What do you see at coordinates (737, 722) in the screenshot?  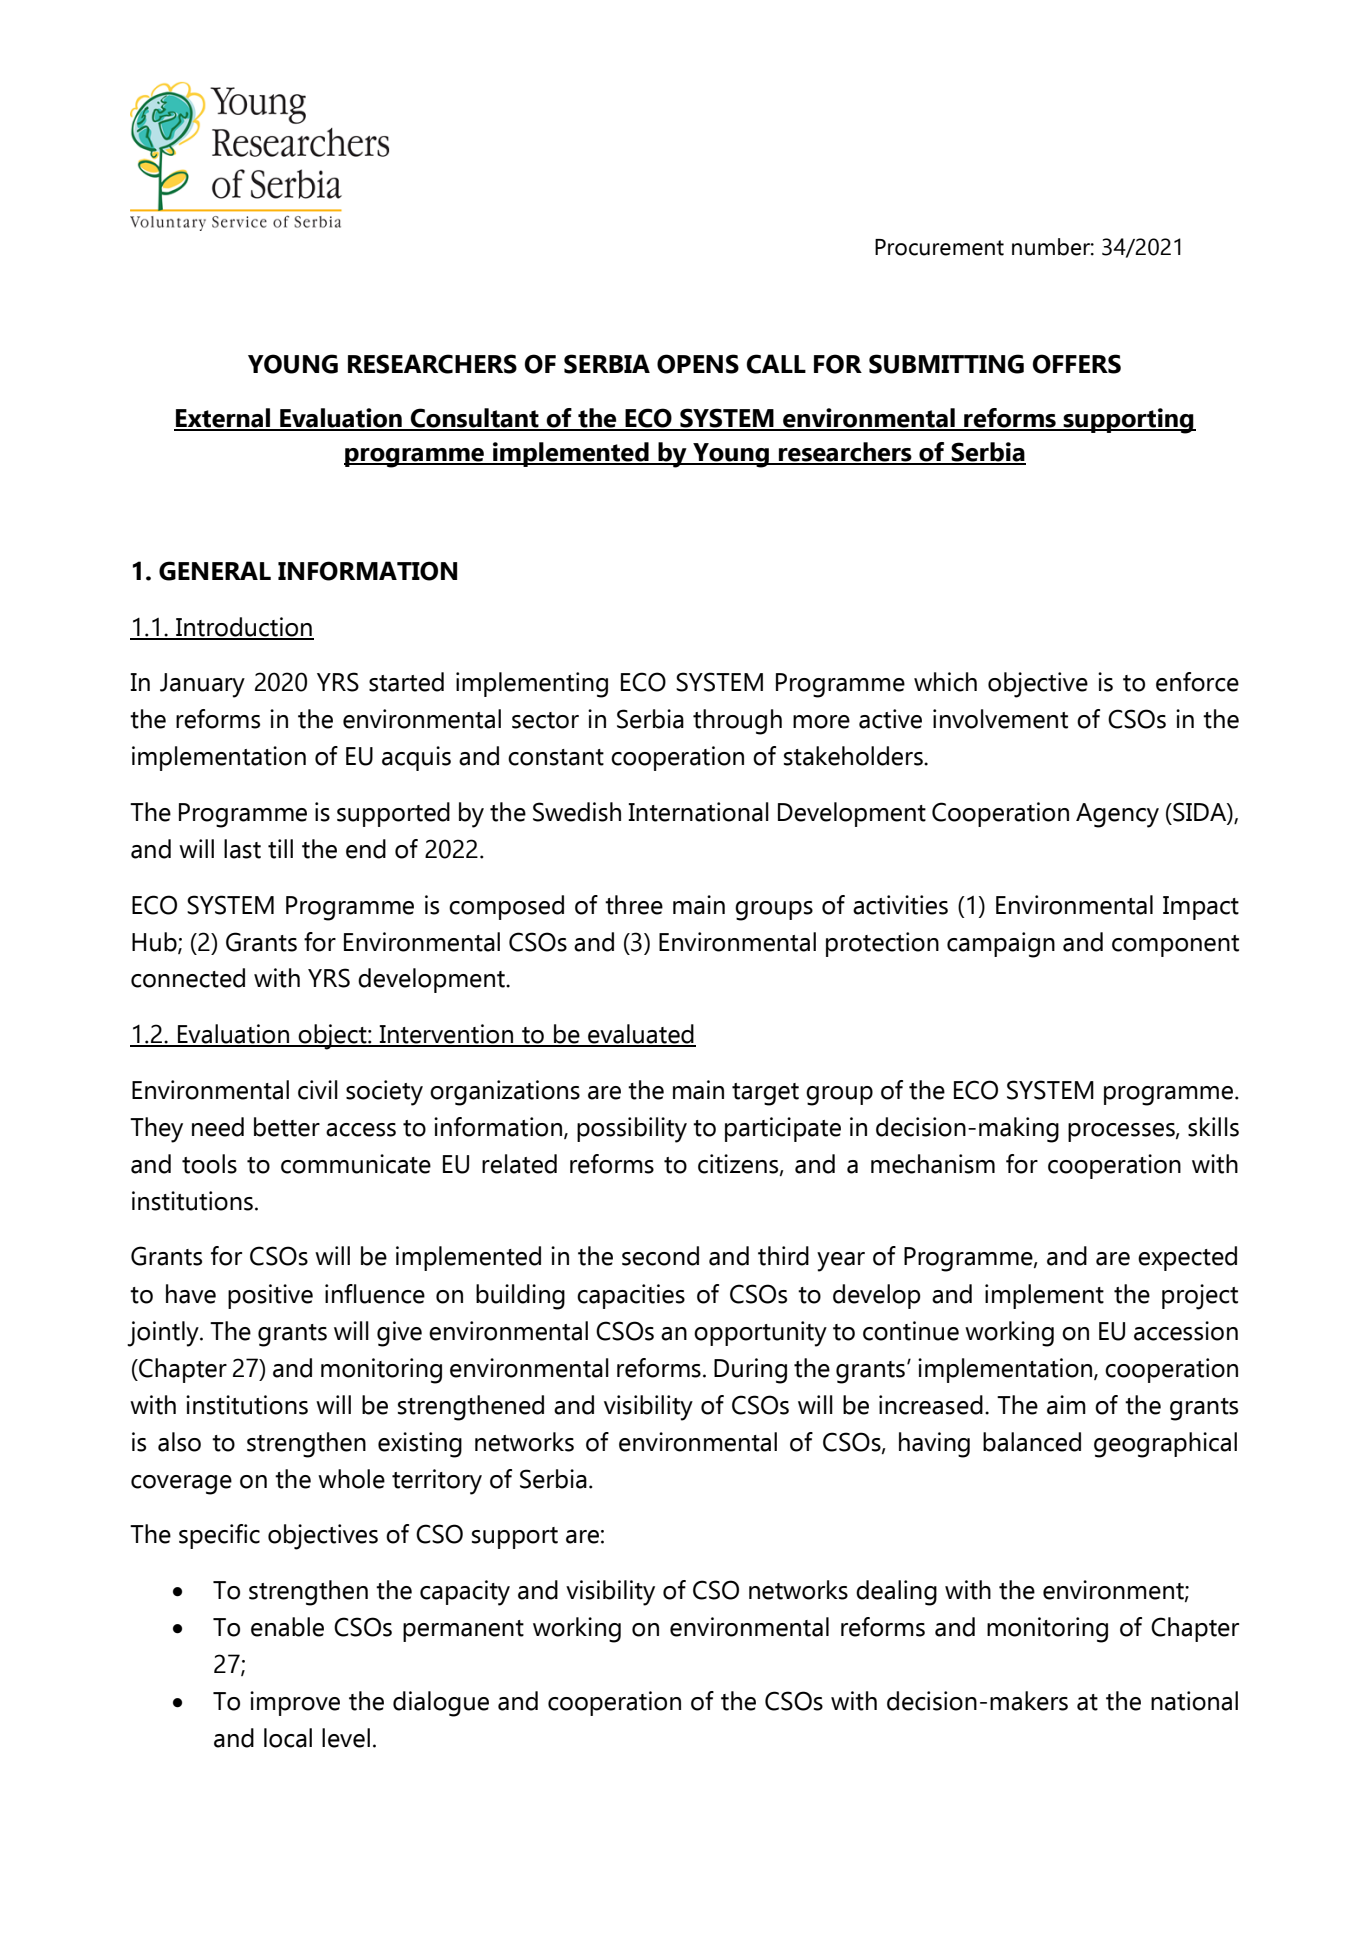 I see `through` at bounding box center [737, 722].
